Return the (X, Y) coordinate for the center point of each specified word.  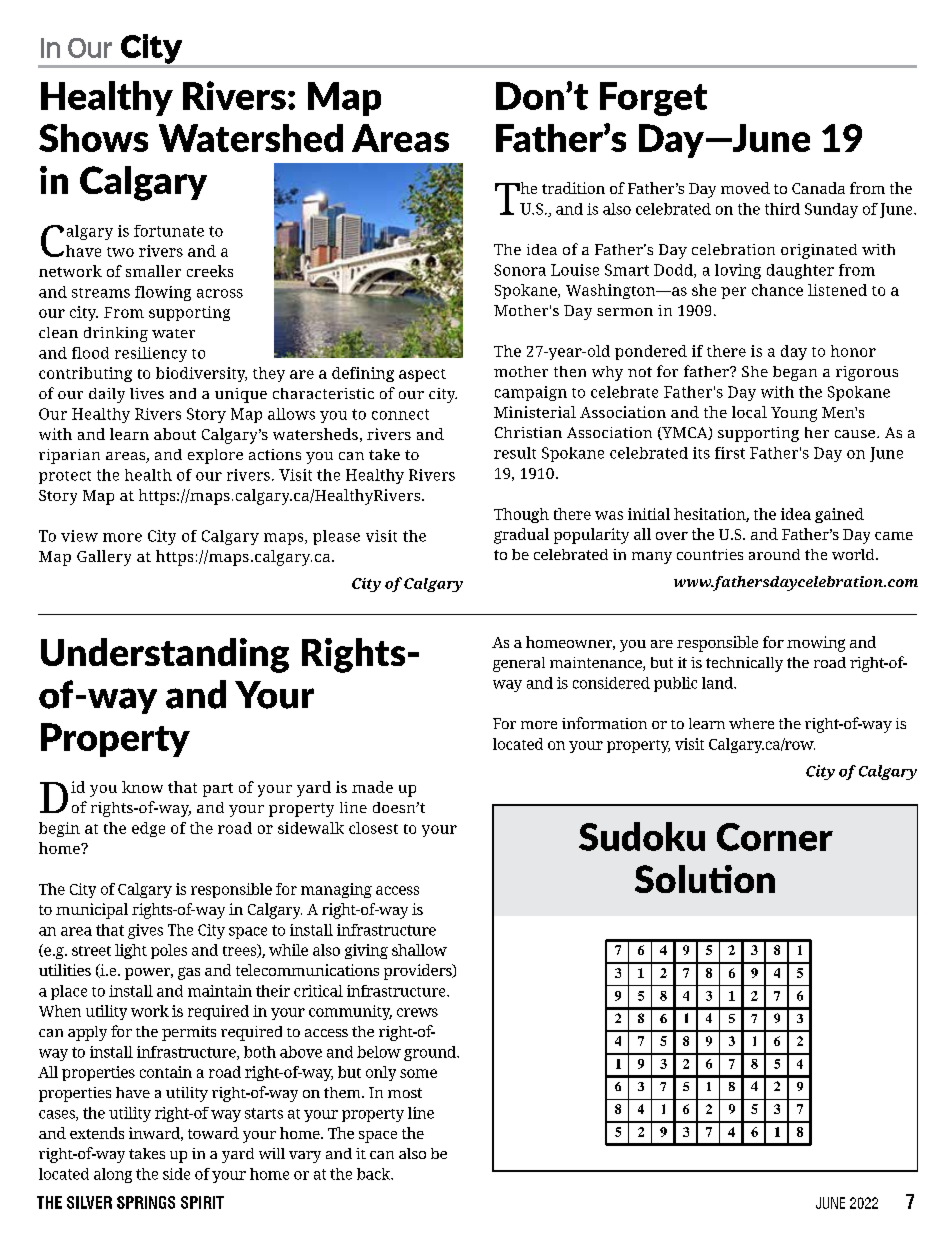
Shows (93, 138)
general (519, 664)
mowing (816, 644)
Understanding (165, 655)
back (375, 1174)
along (113, 1175)
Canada (818, 188)
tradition (573, 188)
